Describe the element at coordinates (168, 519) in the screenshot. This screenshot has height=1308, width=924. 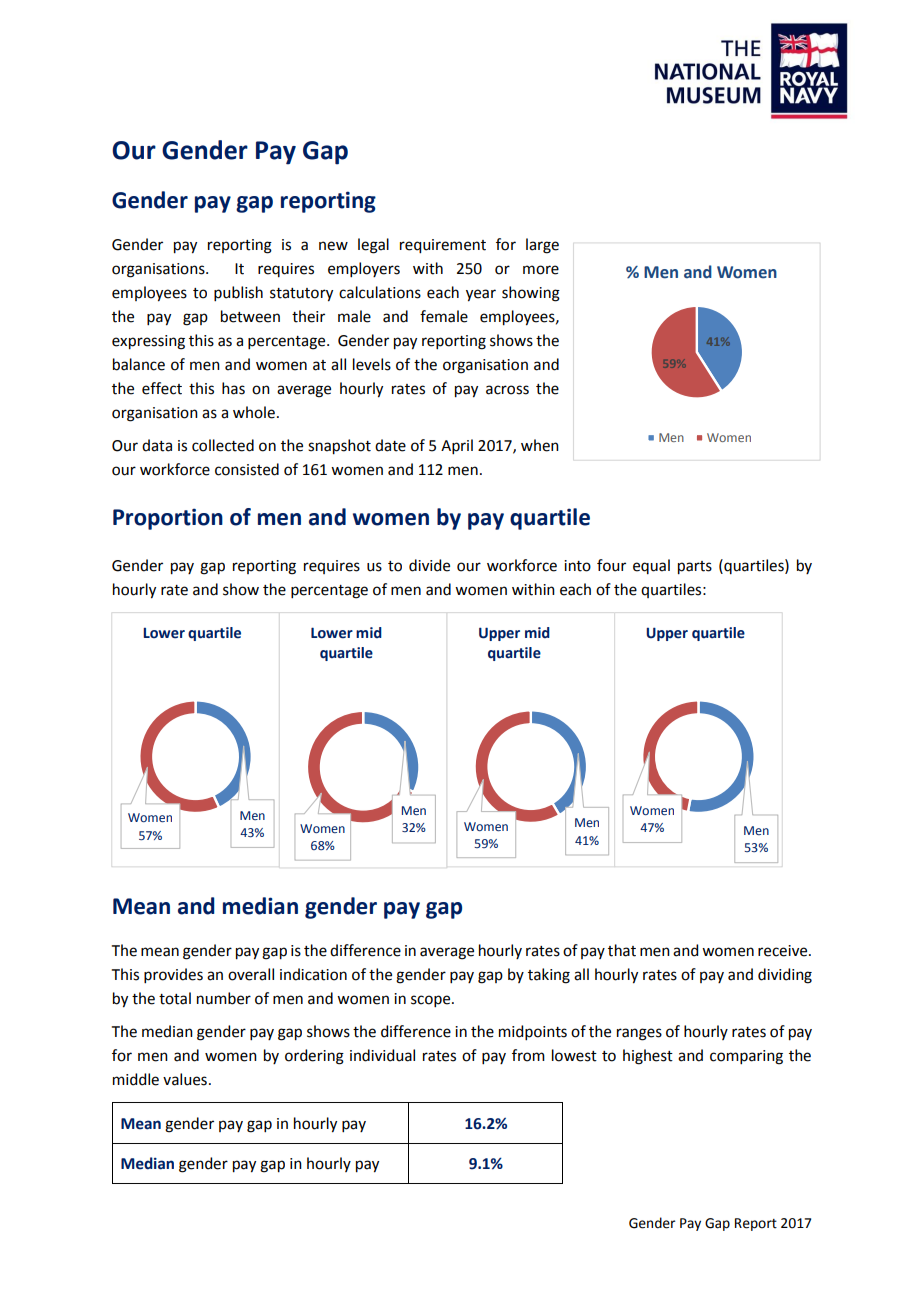
I see `Proportion` at that location.
